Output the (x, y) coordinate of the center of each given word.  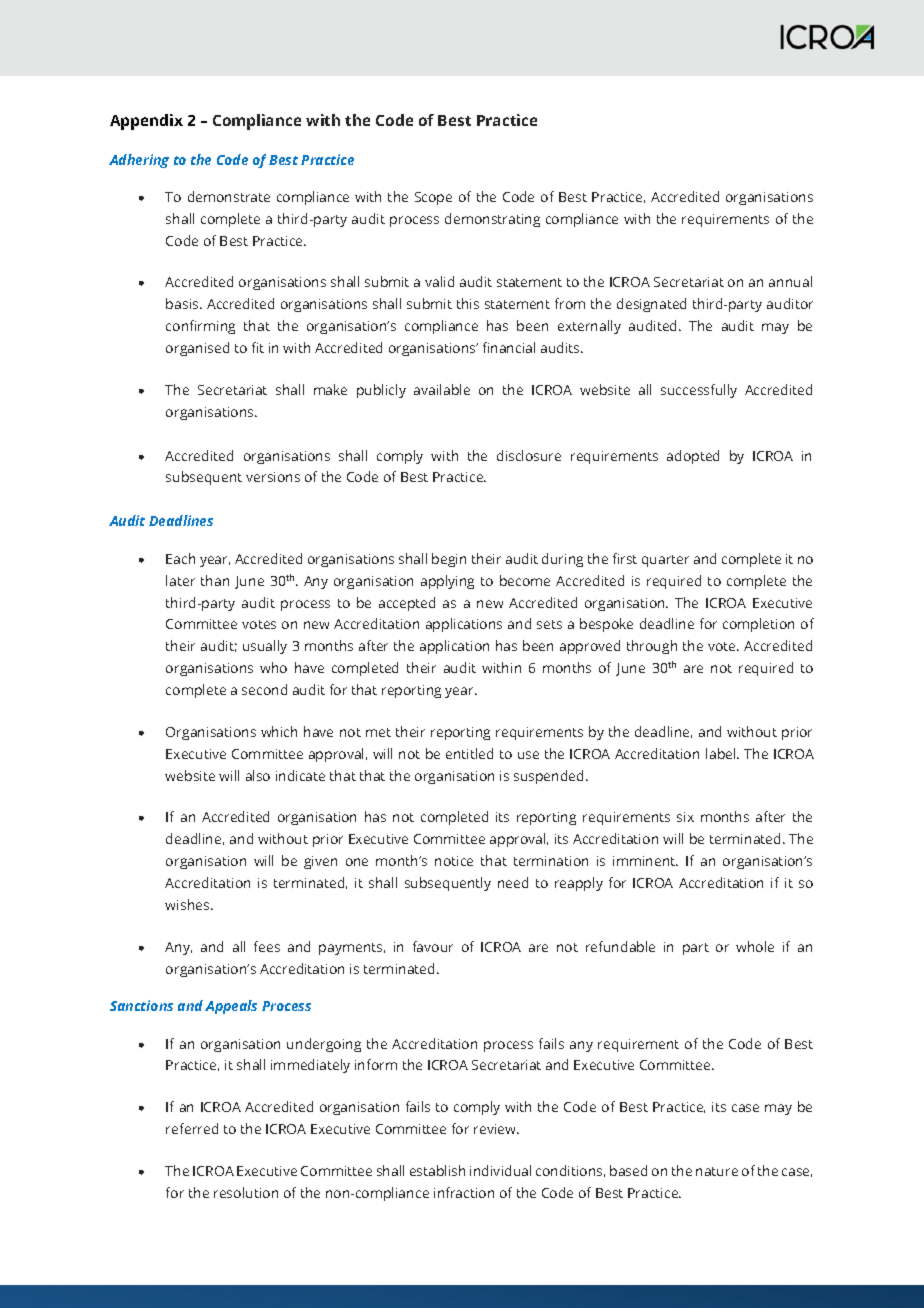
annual (790, 281)
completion (758, 625)
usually (265, 647)
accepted (407, 604)
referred (192, 1128)
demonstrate (229, 196)
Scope (433, 198)
